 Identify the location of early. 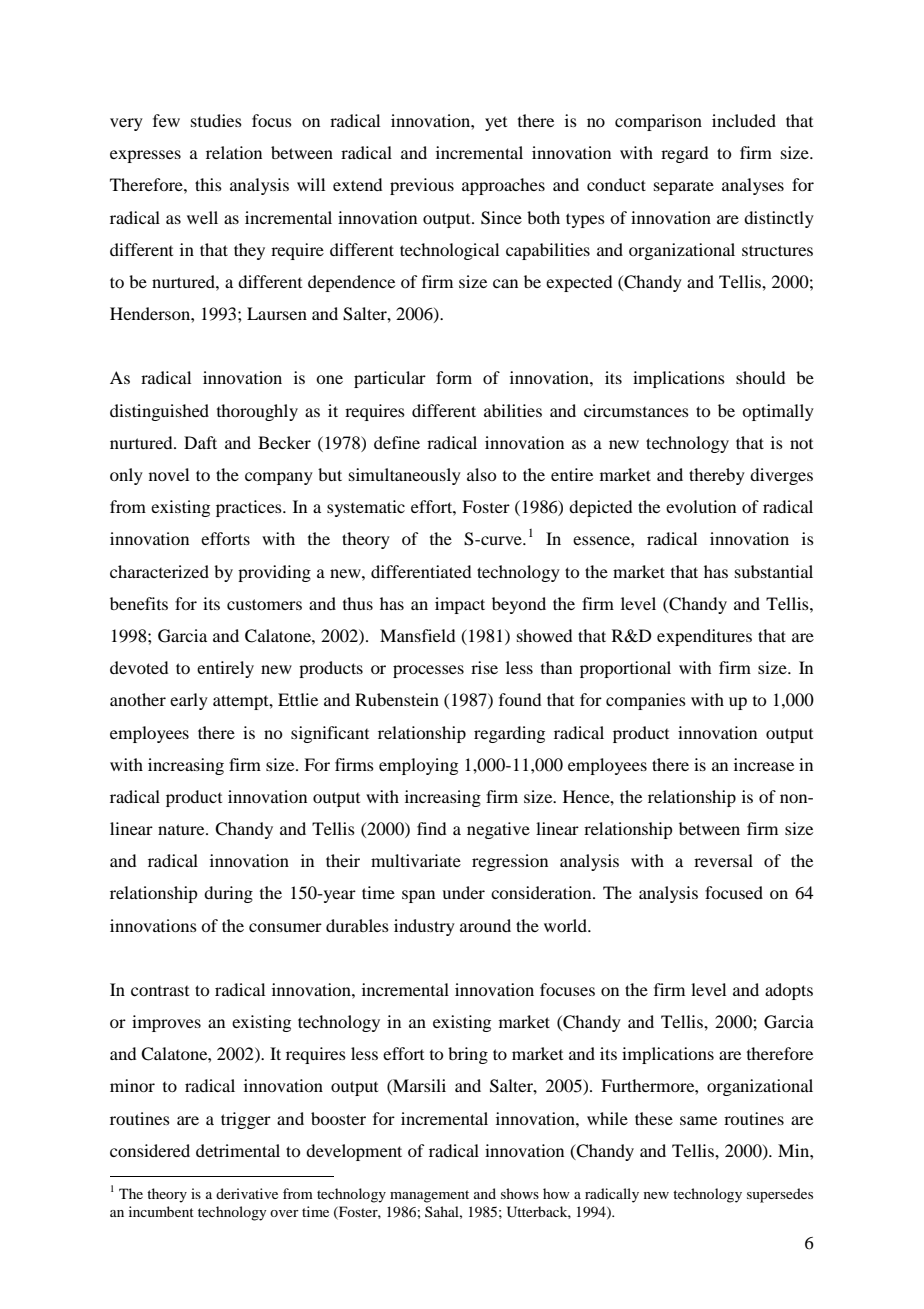
(189, 701).
